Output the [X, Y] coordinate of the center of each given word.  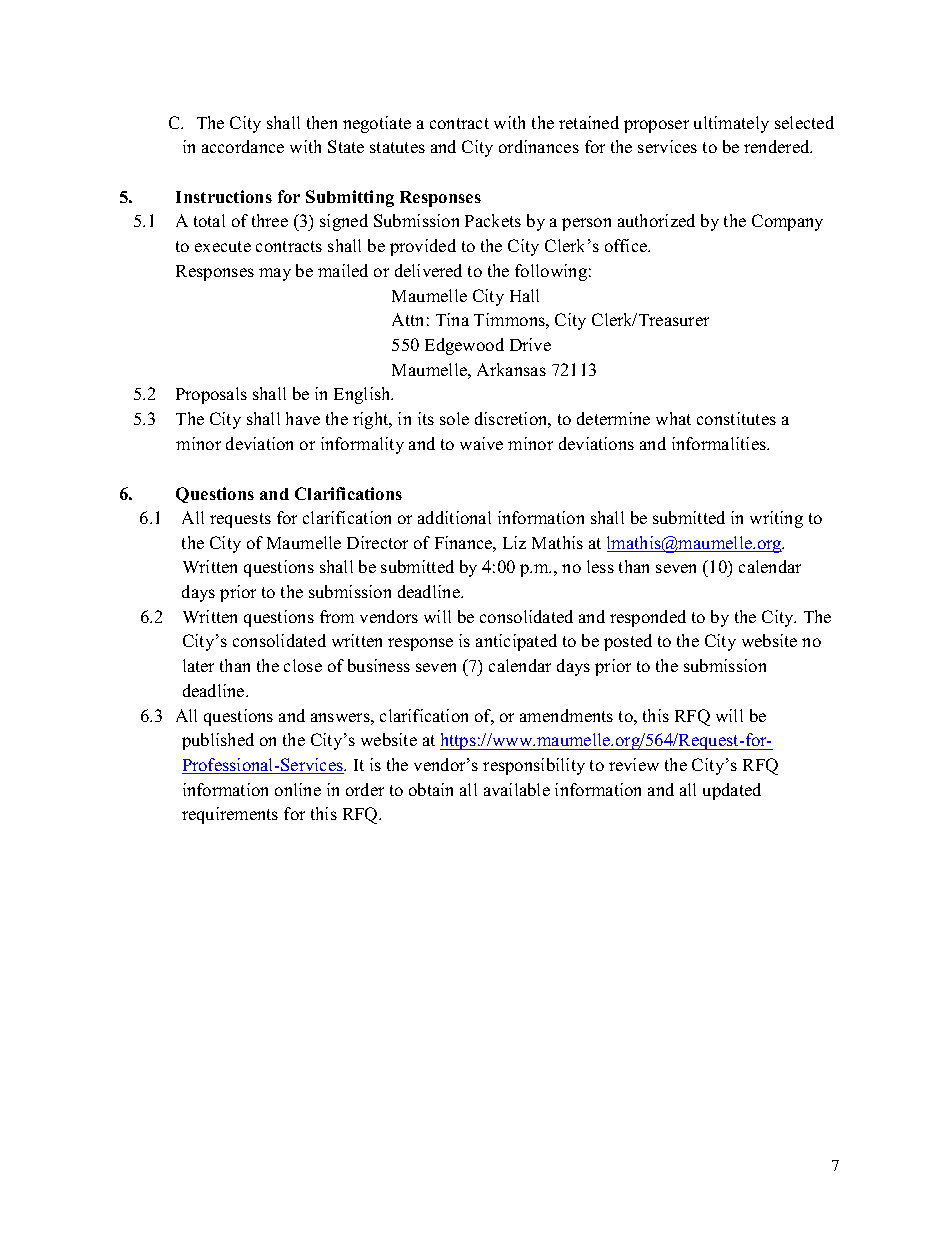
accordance [243, 146]
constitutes [736, 418]
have [303, 418]
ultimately [731, 124]
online [298, 789]
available [517, 789]
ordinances [539, 146]
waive [481, 443]
